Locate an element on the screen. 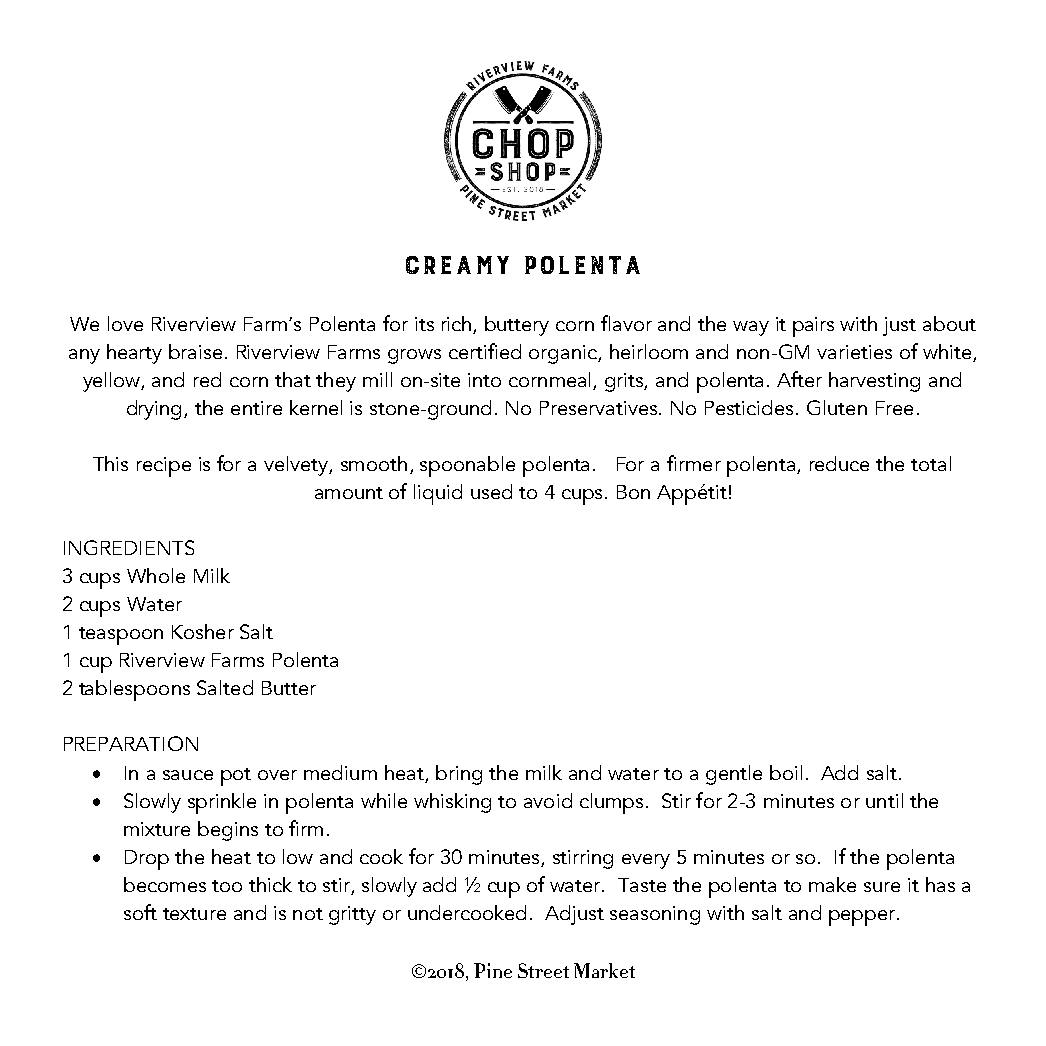 The image size is (1046, 1046). love is located at coordinates (125, 323).
